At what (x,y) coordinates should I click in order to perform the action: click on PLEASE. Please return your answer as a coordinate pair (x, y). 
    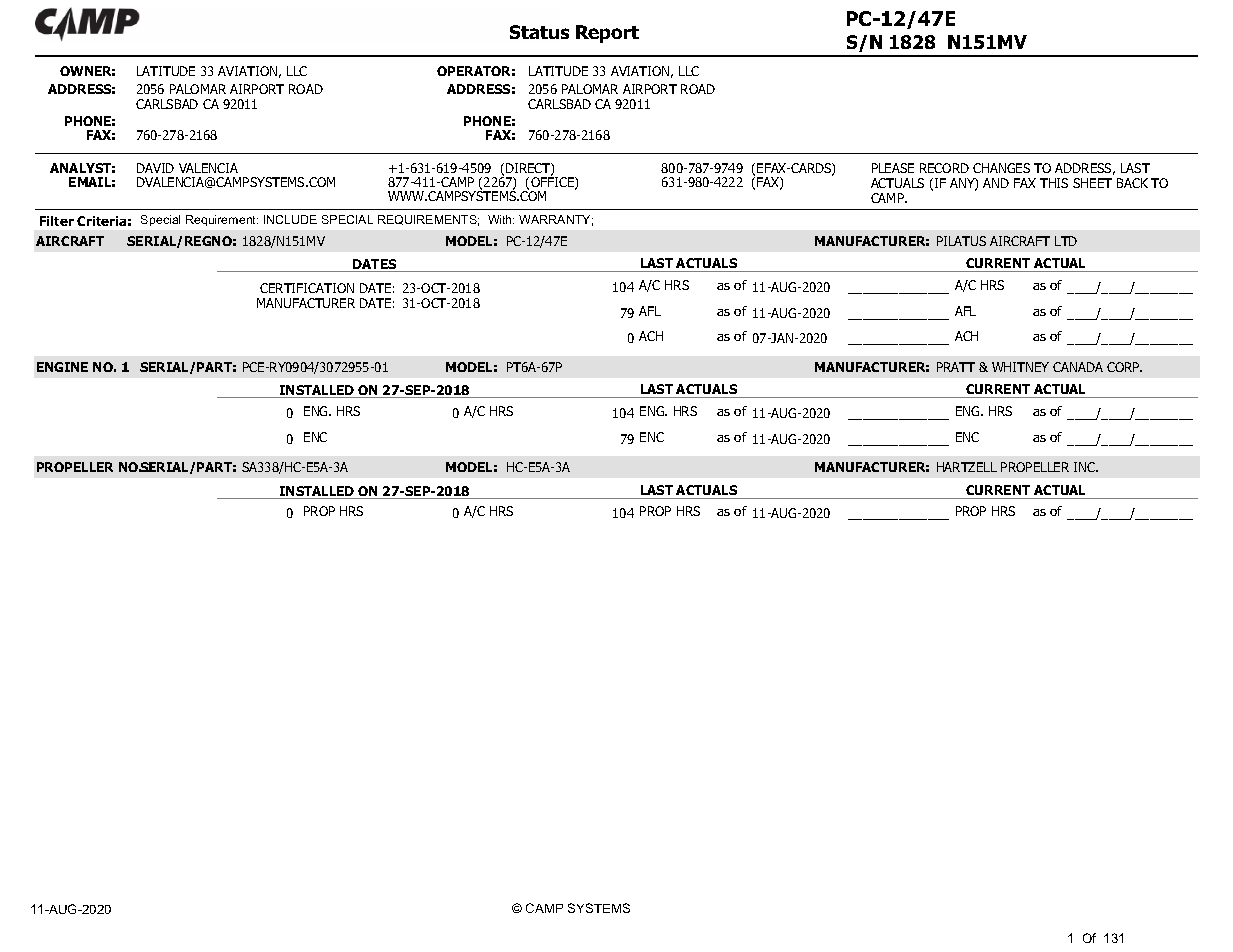
    Looking at the image, I should click on (893, 168).
